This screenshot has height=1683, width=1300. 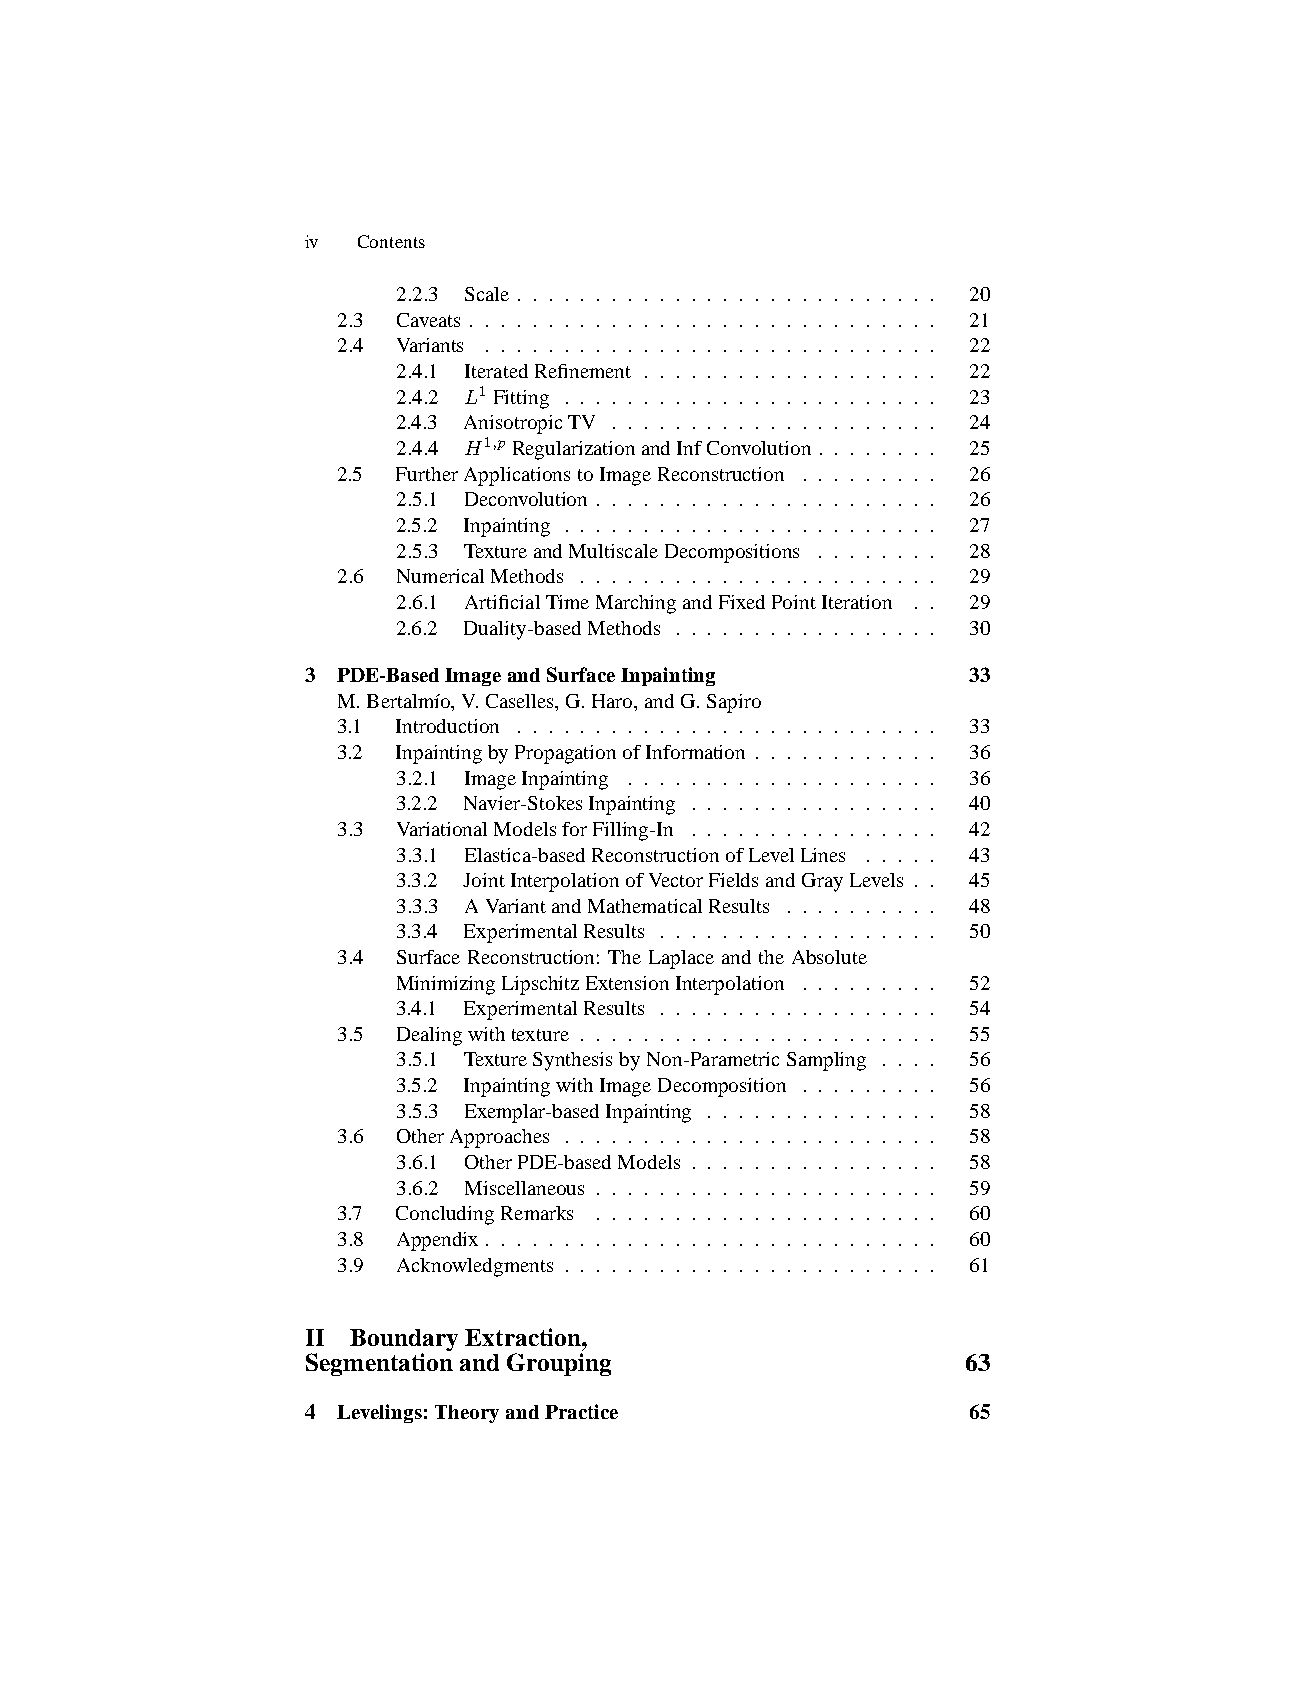 I want to click on Caveats, so click(x=428, y=320).
